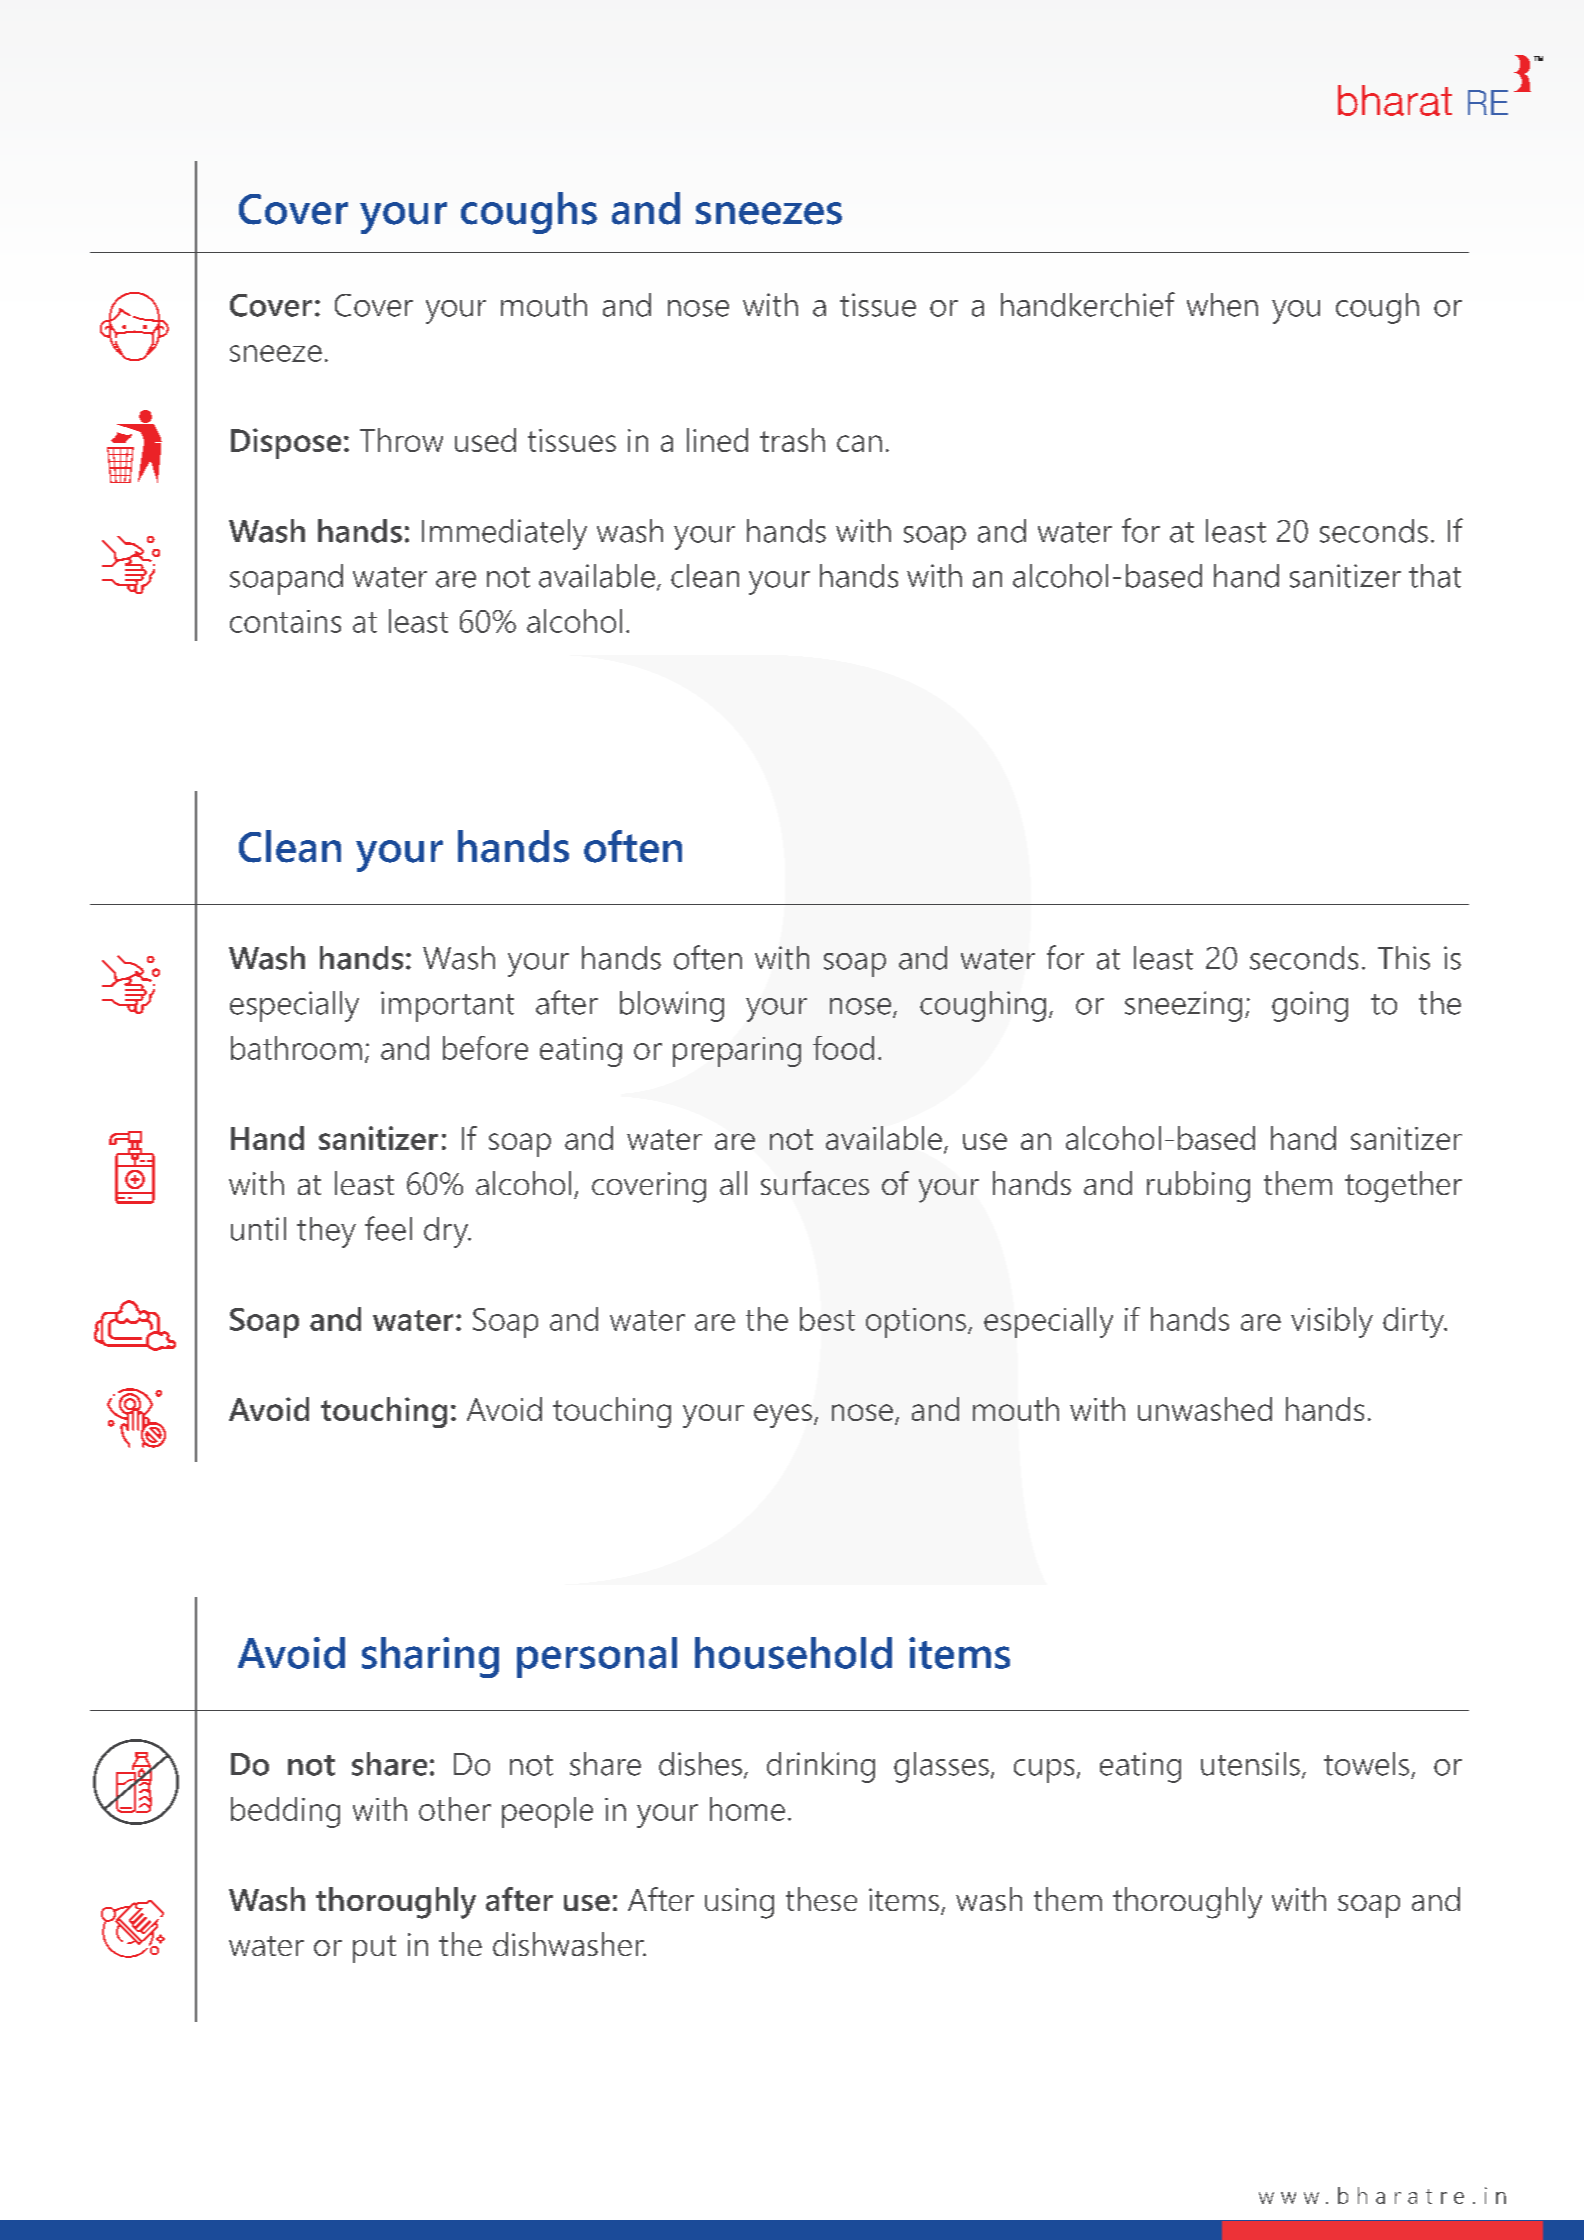  Describe the element at coordinates (285, 621) in the screenshot. I see `contains` at that location.
